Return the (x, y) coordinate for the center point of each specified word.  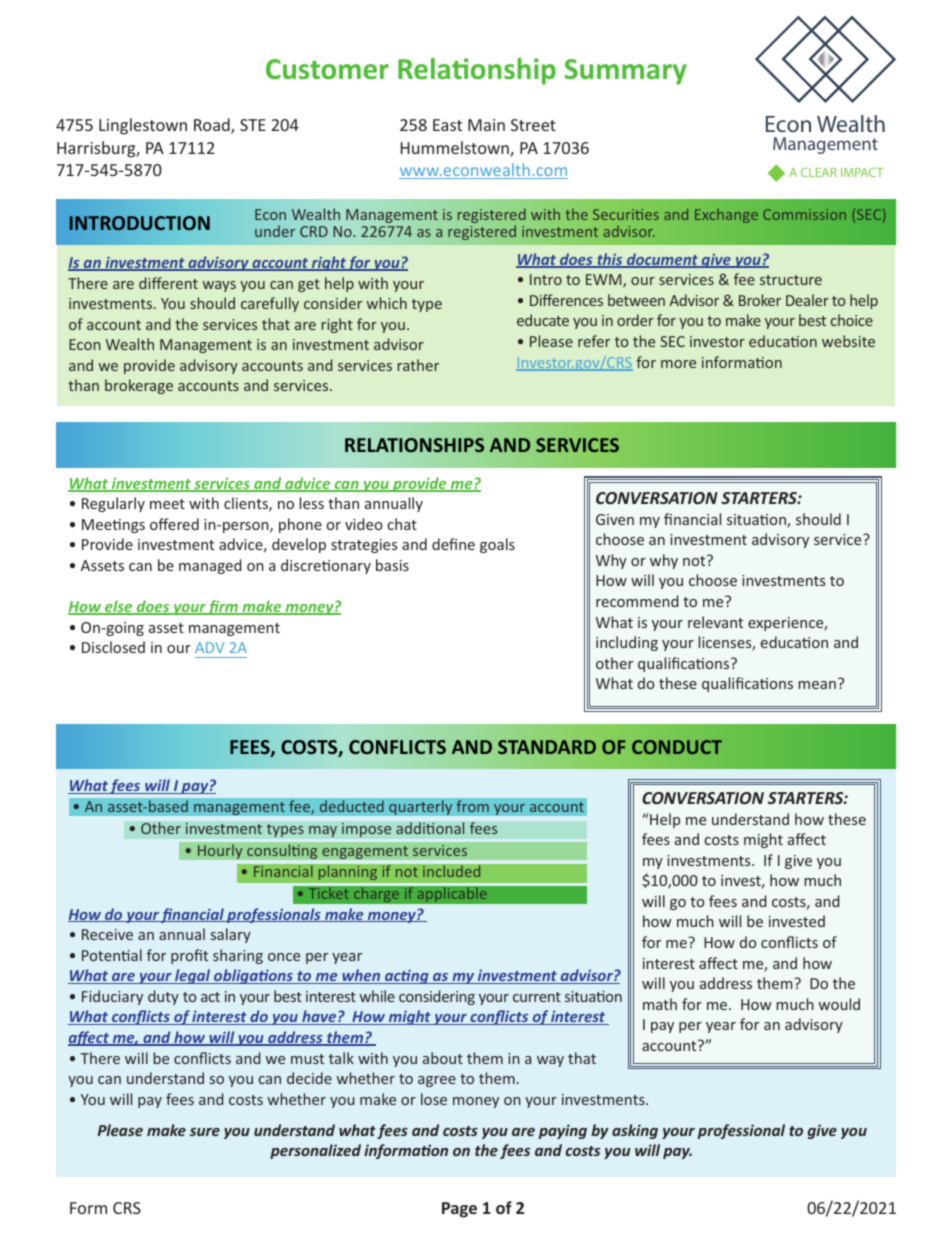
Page (459, 1210)
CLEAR (819, 172)
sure (205, 1132)
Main (486, 125)
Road (213, 126)
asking (635, 1131)
